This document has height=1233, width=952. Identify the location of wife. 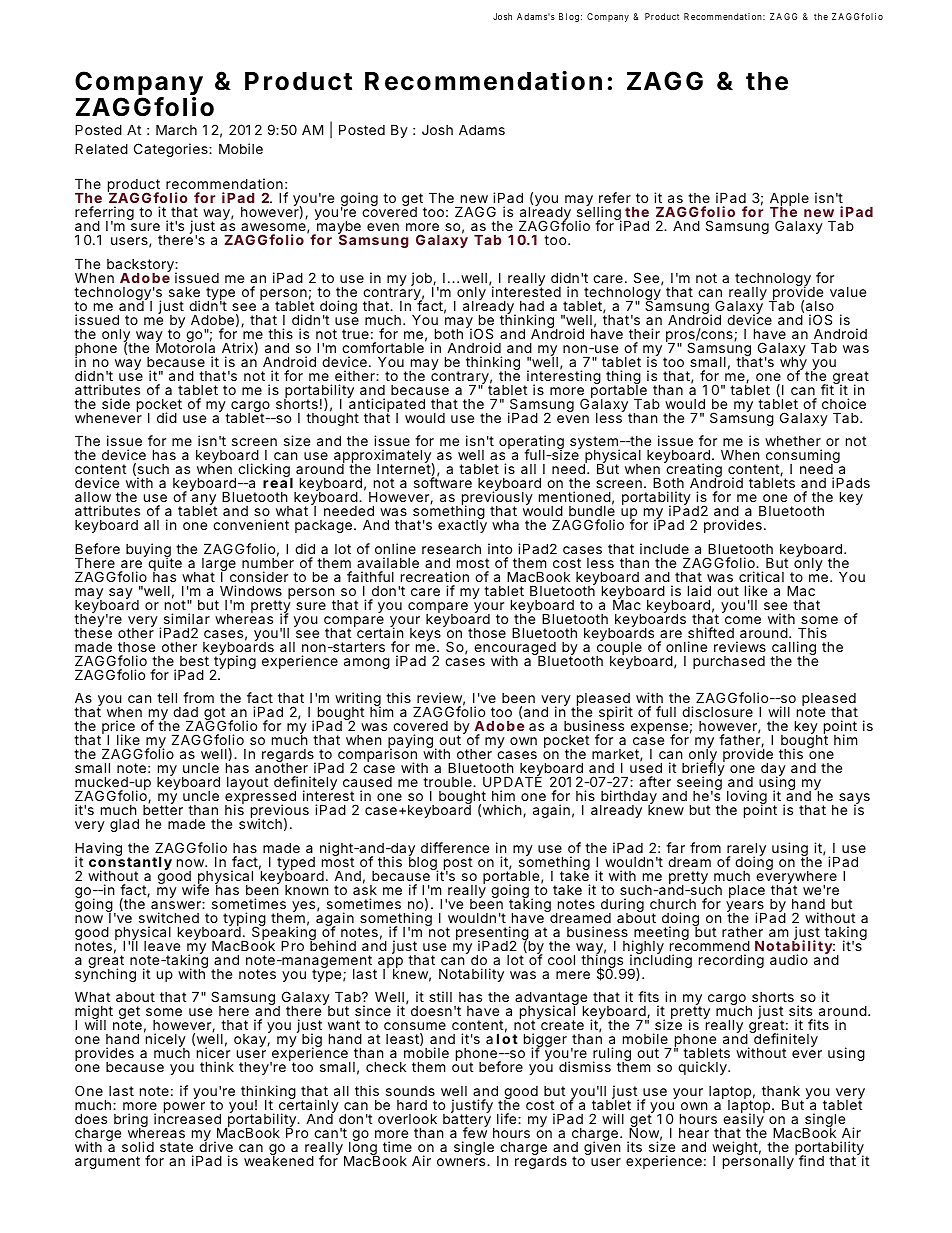
(195, 889).
